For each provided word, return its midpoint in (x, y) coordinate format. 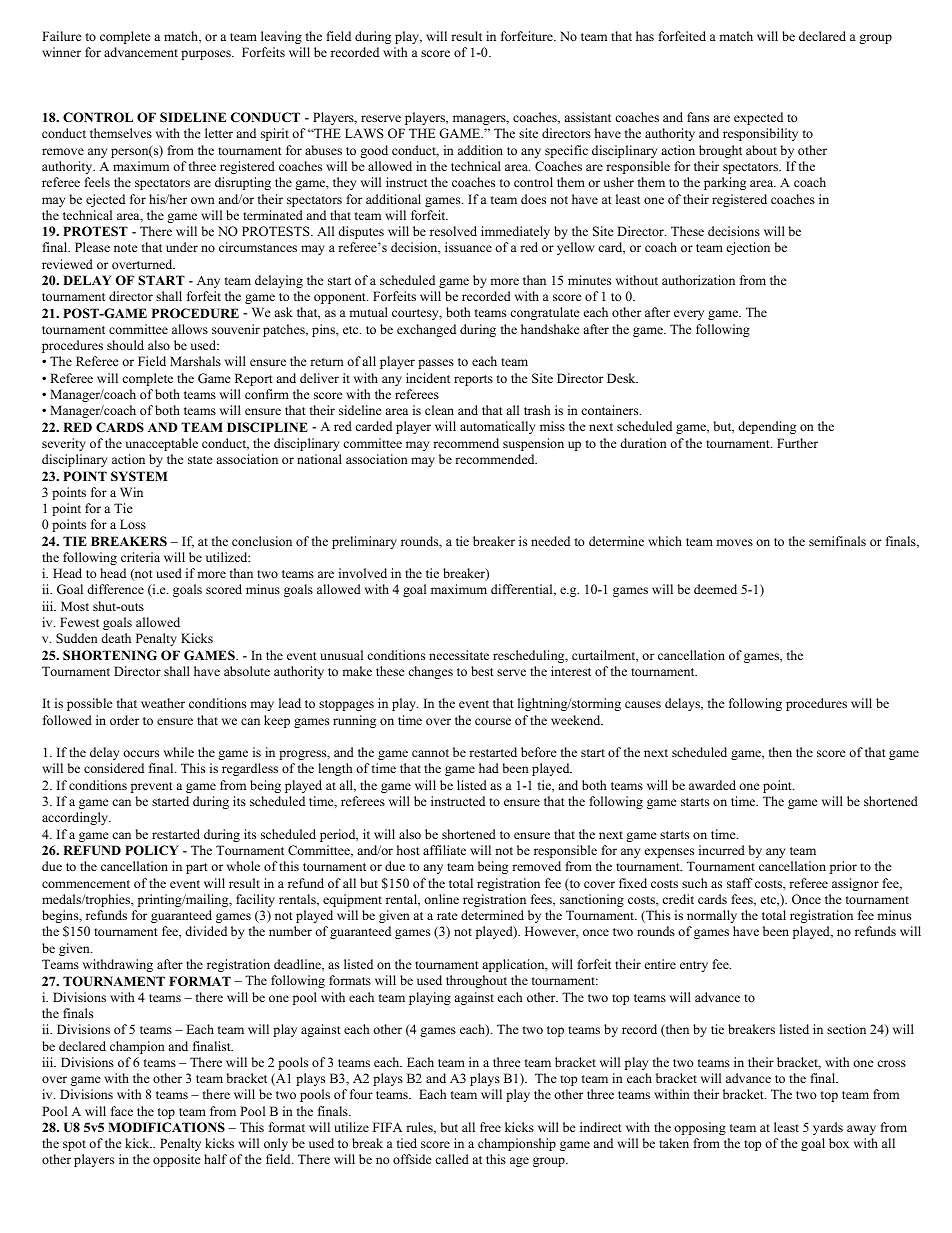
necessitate (459, 655)
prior (843, 867)
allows (190, 329)
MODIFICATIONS (166, 1127)
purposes (207, 55)
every (689, 315)
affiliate (444, 850)
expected (758, 118)
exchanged (426, 330)
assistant (587, 117)
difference (115, 589)
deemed (715, 589)
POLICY (151, 850)
